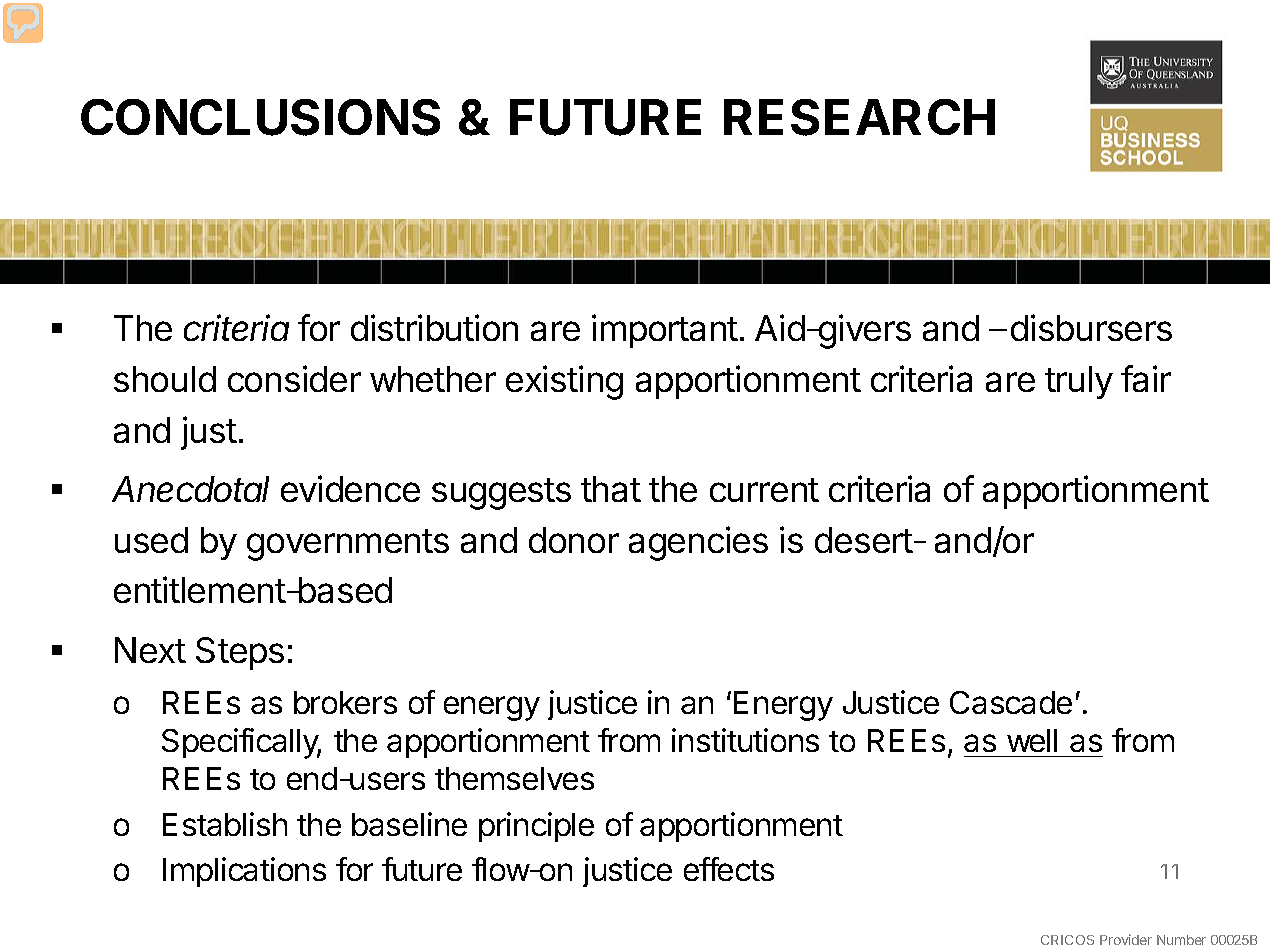 This screenshot has height=952, width=1270. What do you see at coordinates (260, 117) in the screenshot?
I see `CONCLUSIONS` at bounding box center [260, 117].
